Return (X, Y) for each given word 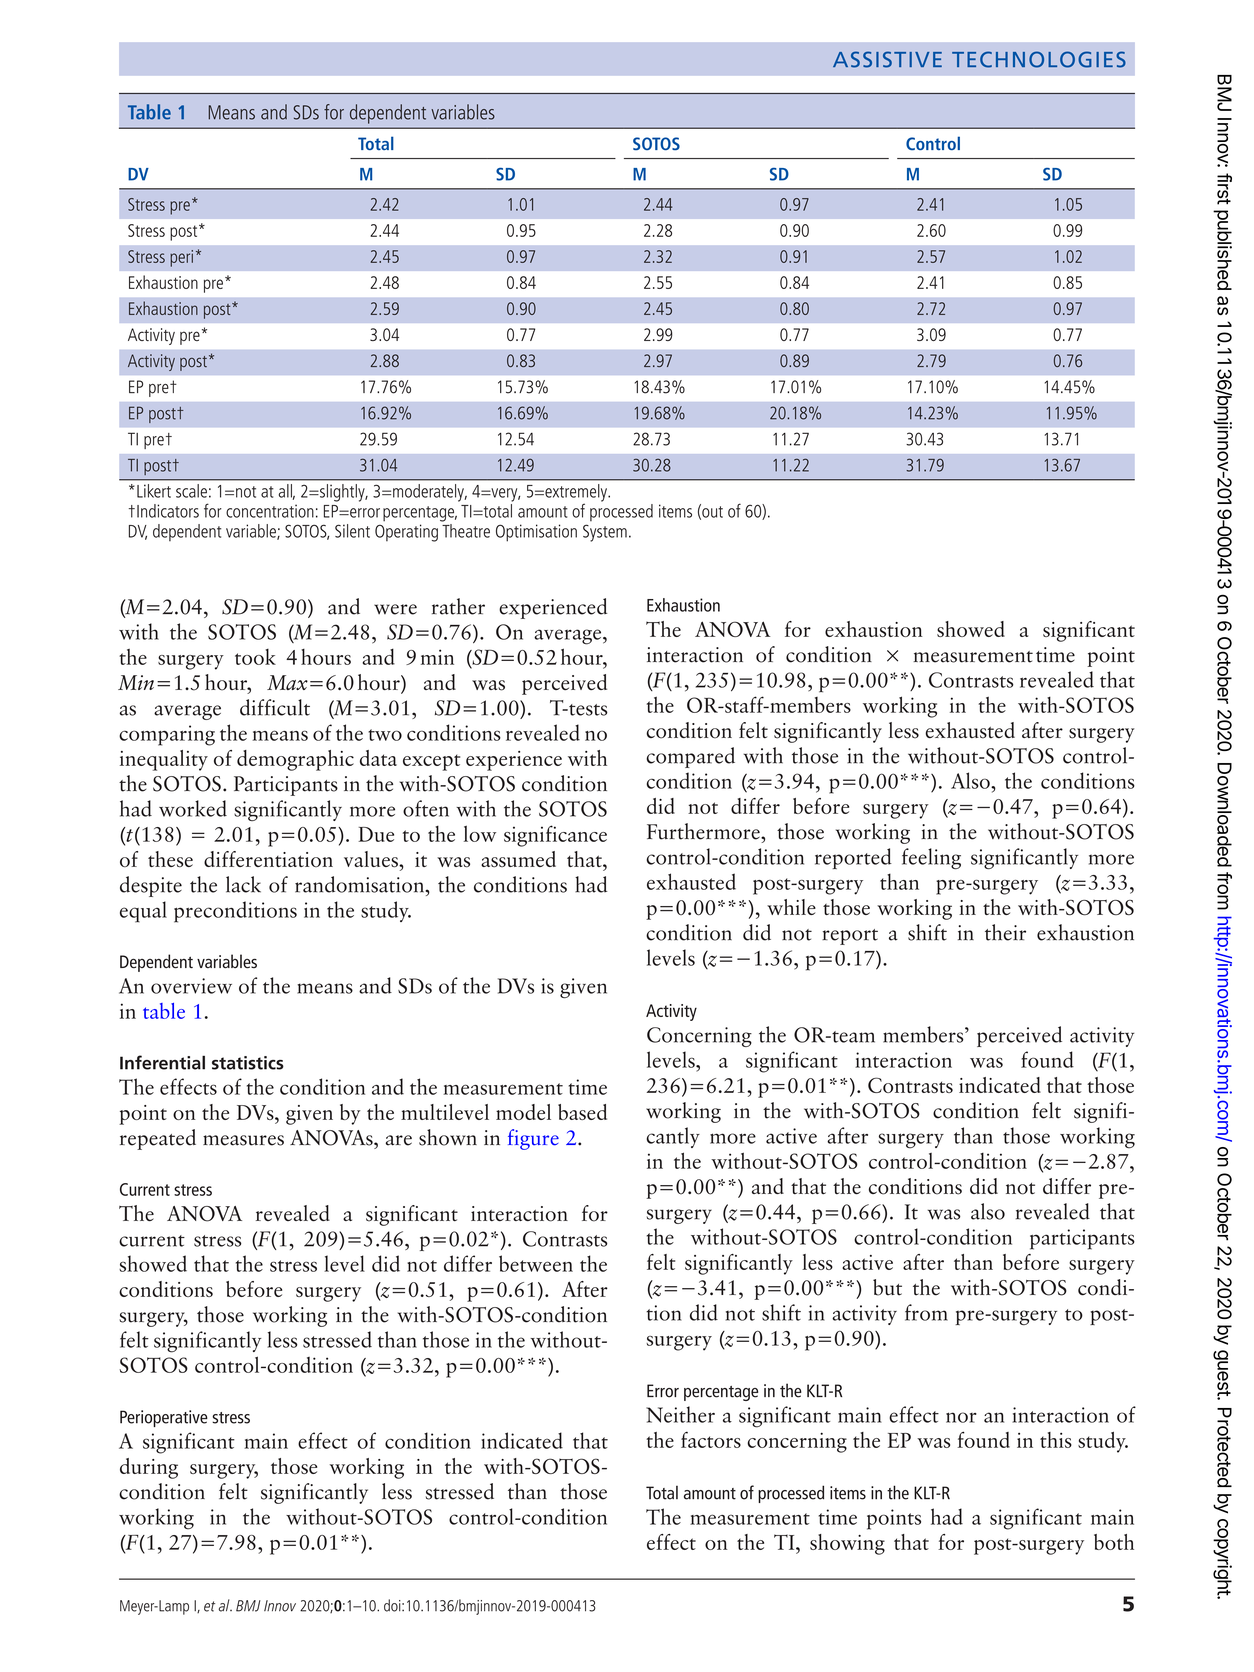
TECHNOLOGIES (1039, 59)
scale (191, 491)
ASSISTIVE (887, 59)
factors (711, 1440)
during (149, 1468)
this (1056, 1440)
